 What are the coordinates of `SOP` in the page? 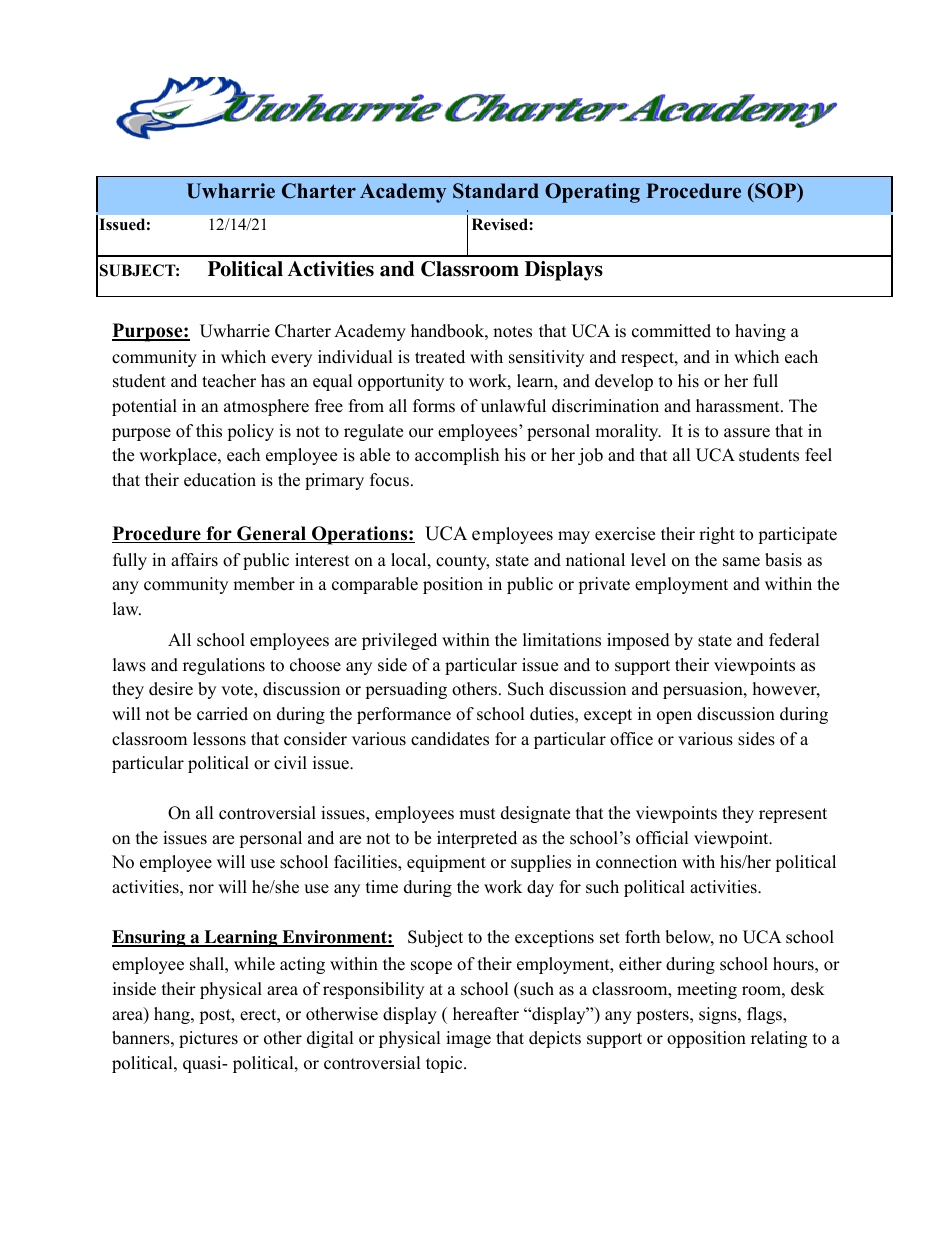 It's located at (776, 192).
